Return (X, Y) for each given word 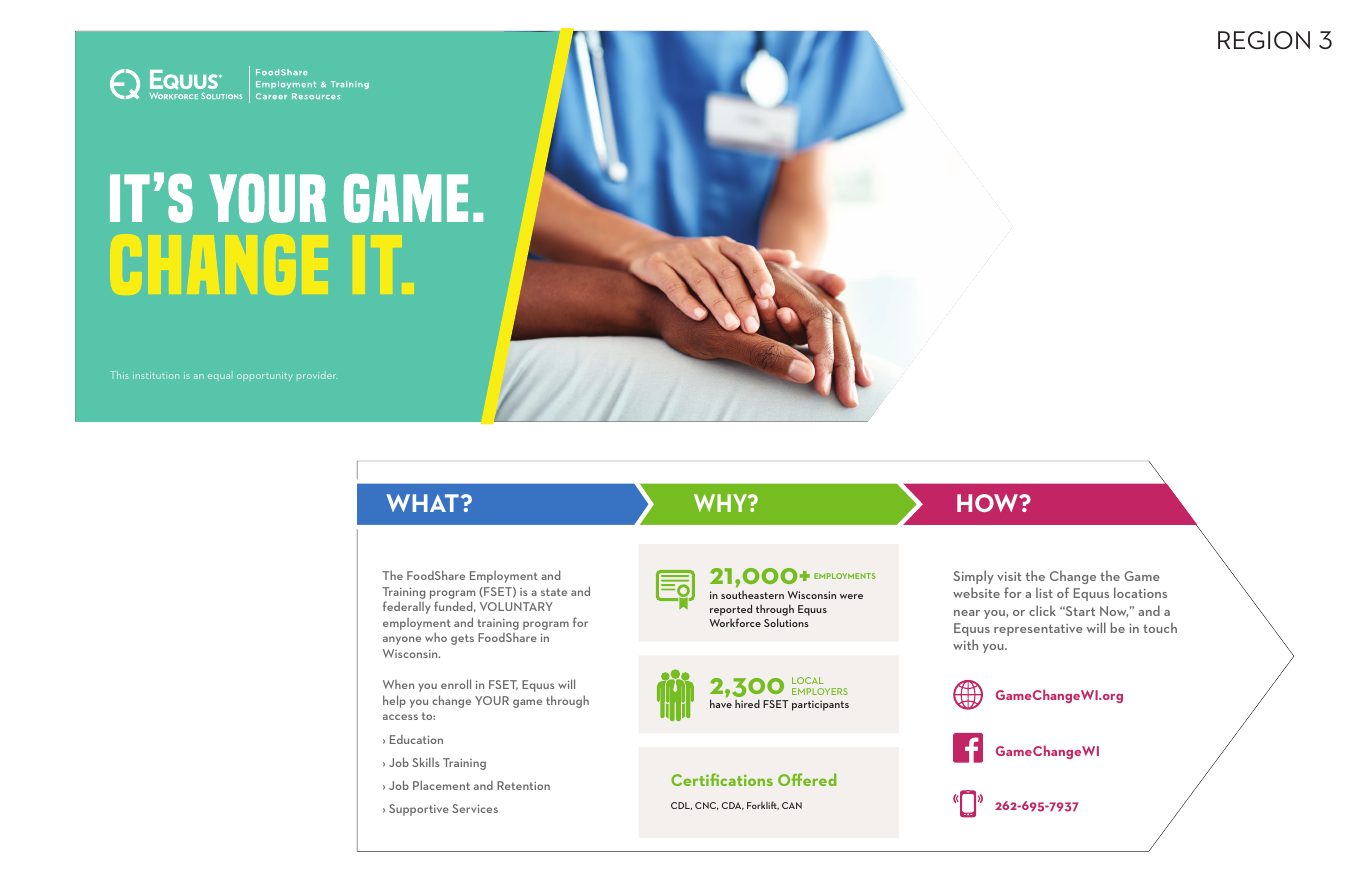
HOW (989, 503)
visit (1009, 576)
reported (731, 610)
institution (156, 375)
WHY (721, 503)
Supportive (419, 810)
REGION (1264, 40)
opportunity (264, 376)
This (119, 375)
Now (1114, 611)
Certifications (722, 779)
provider (317, 375)
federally (406, 607)
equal (219, 376)
